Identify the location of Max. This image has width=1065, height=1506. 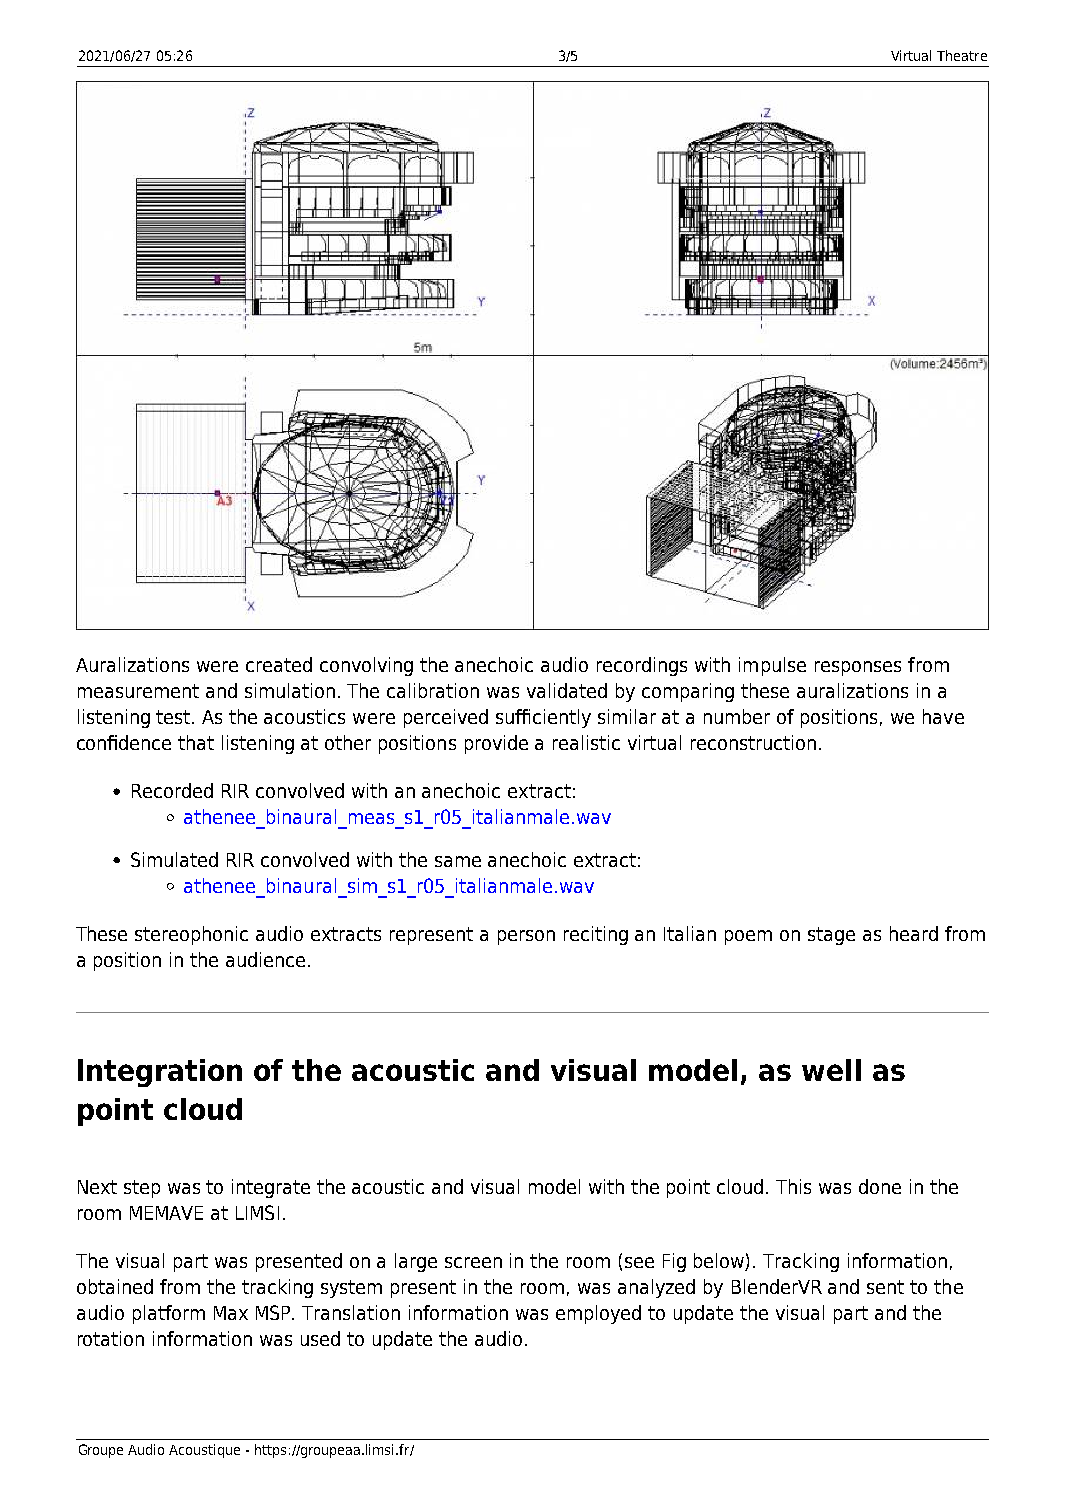
(231, 1313).
